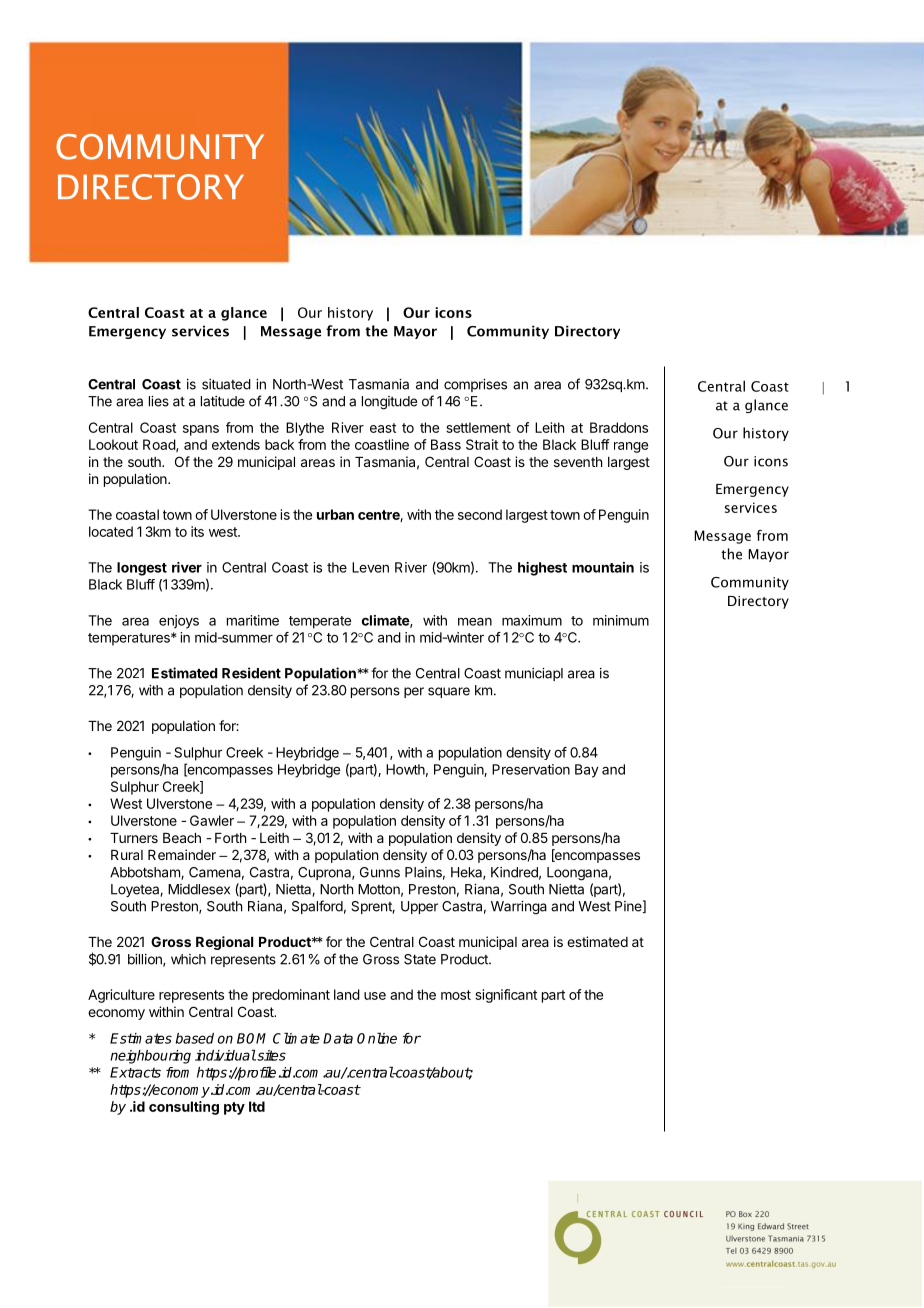 The image size is (924, 1308). I want to click on enjoys, so click(179, 622).
